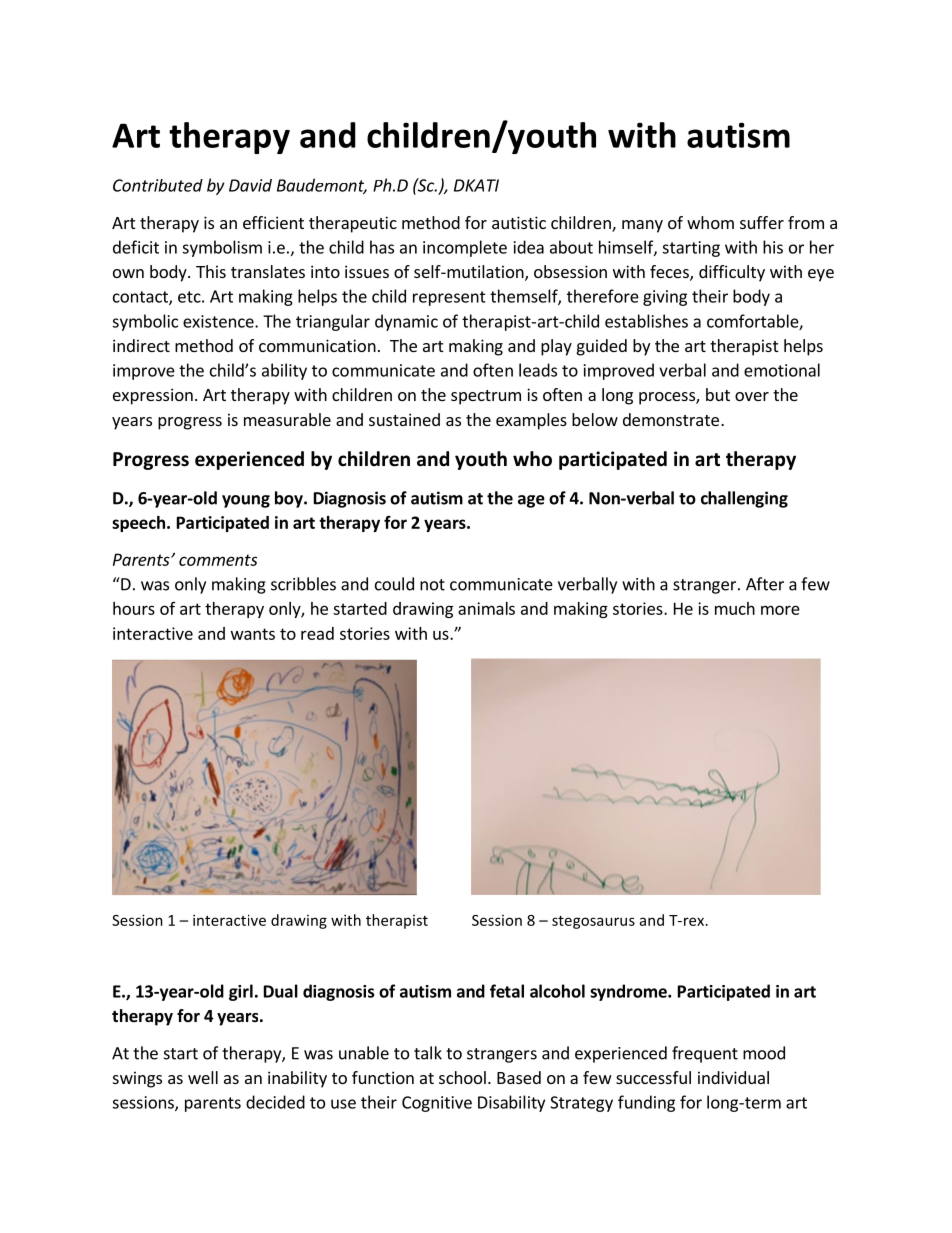 This screenshot has height=1233, width=952. I want to click on mood, so click(764, 1053).
